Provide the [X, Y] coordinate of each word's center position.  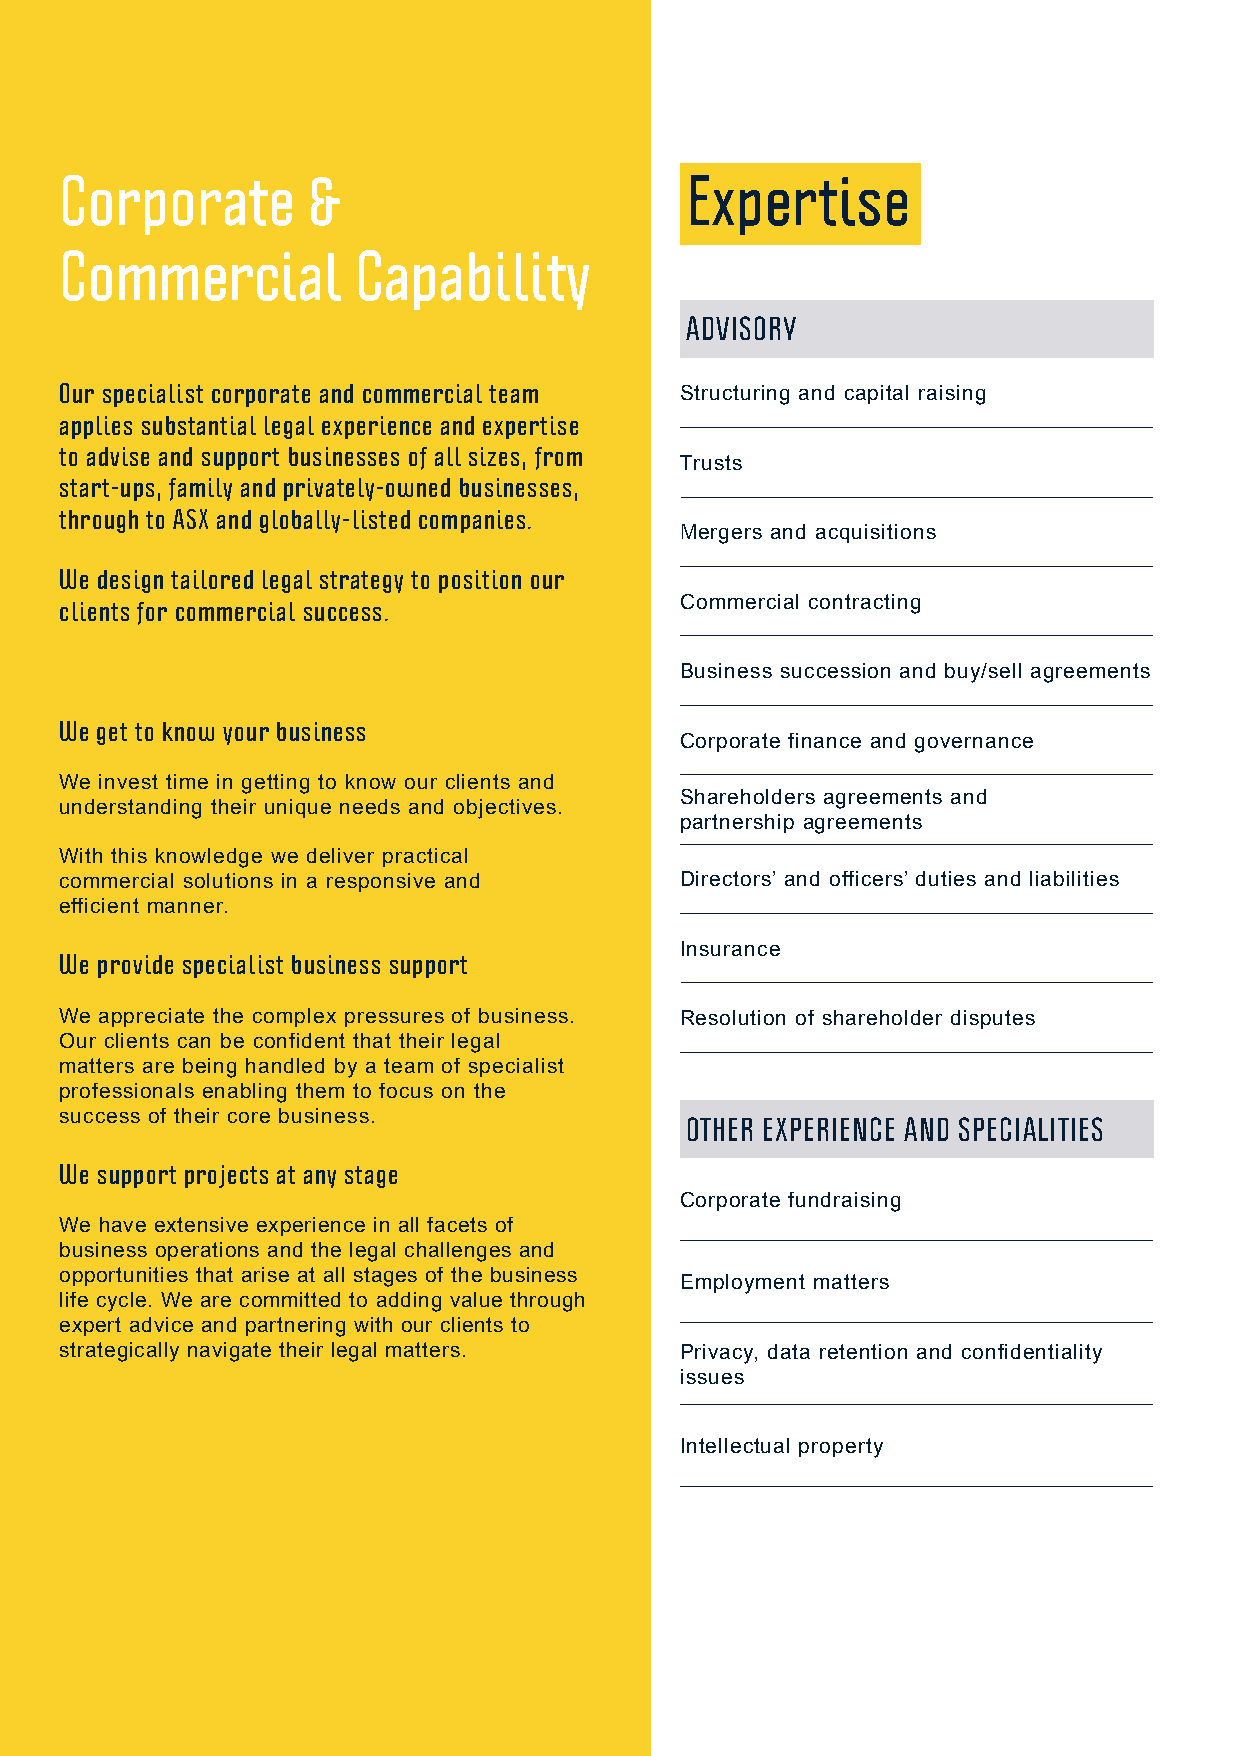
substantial [199, 425]
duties [946, 878]
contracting [864, 604]
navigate [229, 1352]
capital [876, 394]
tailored [212, 579]
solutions [228, 880]
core [249, 1117]
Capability [474, 280]
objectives [505, 809]
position [480, 581]
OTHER [720, 1129]
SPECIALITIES [1030, 1129]
